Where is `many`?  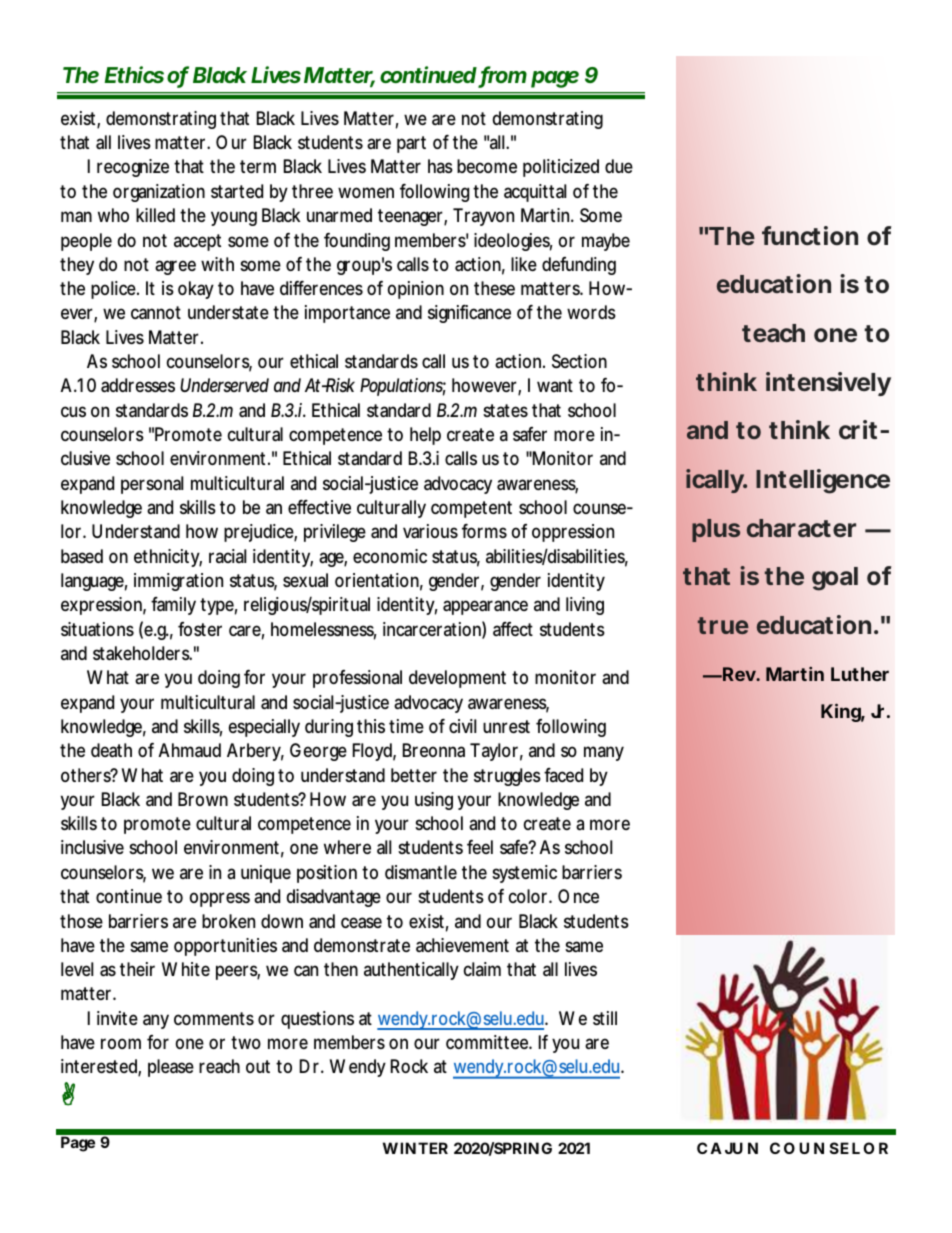
many is located at coordinates (604, 753).
